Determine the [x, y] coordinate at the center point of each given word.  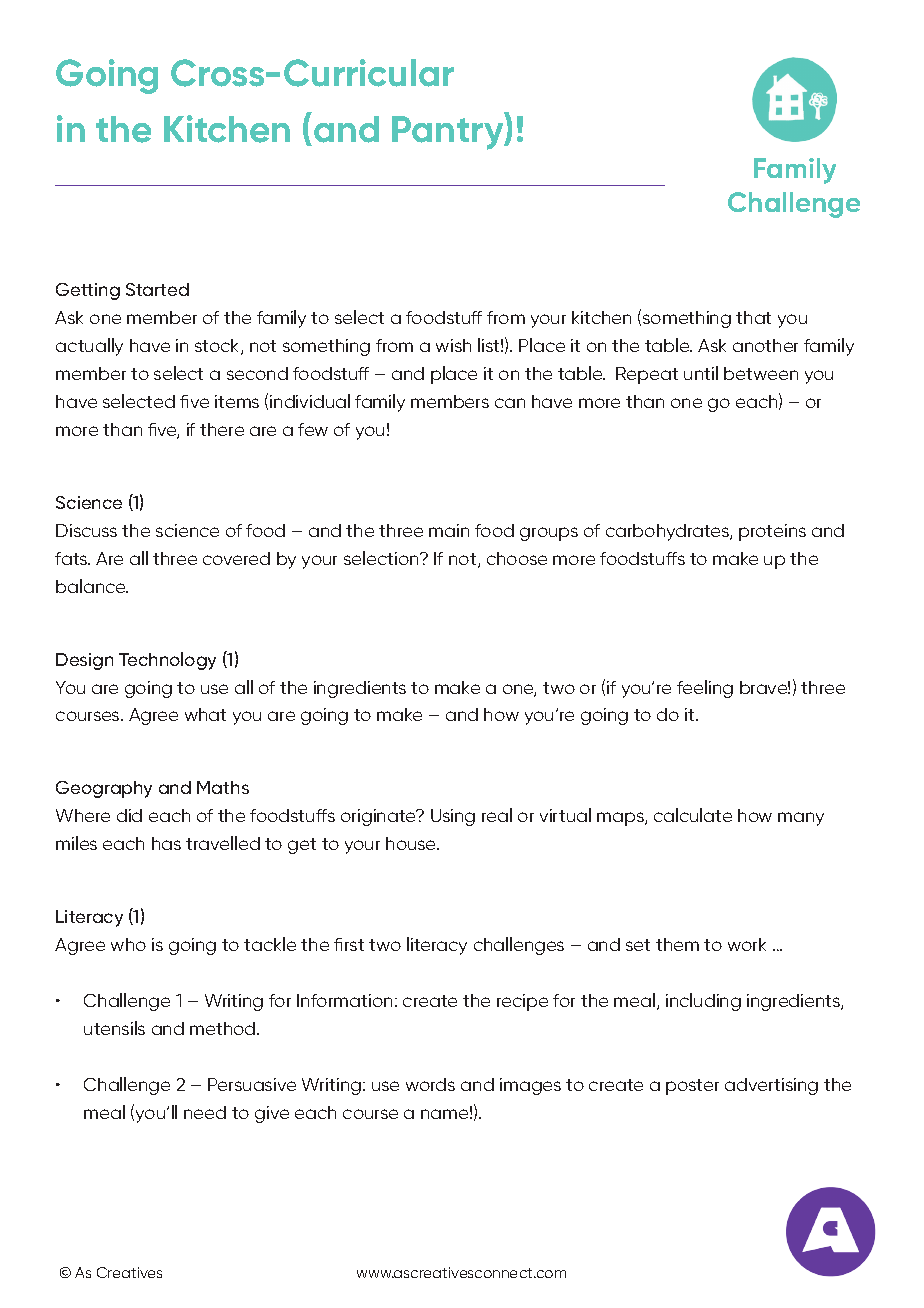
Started [157, 289]
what [205, 714]
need [205, 1112]
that [753, 317]
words [430, 1084]
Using [453, 817]
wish [453, 345]
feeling [705, 689]
